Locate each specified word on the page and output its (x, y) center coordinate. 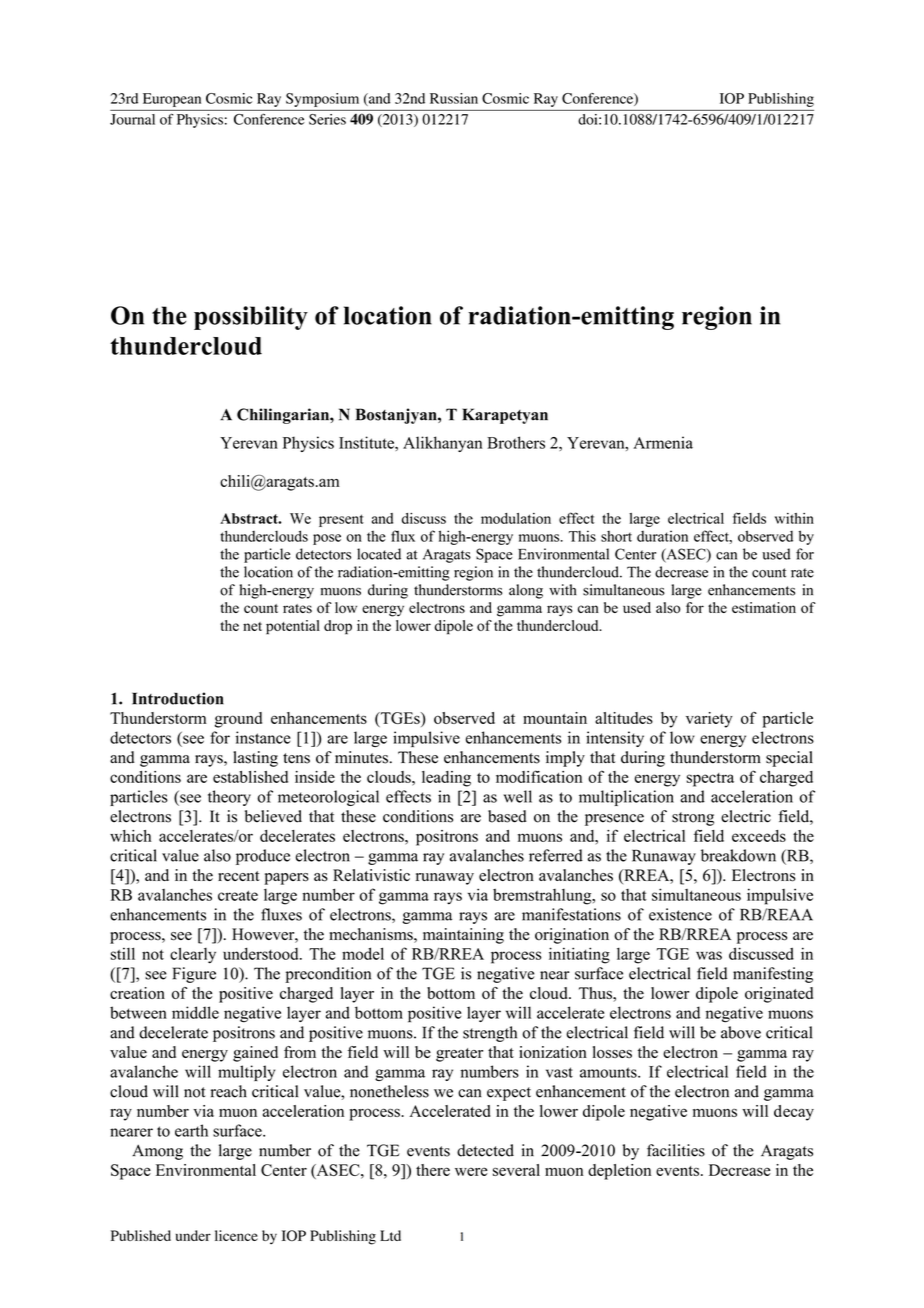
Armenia (663, 442)
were (471, 1171)
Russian (454, 98)
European (172, 100)
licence (236, 1235)
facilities (676, 1150)
